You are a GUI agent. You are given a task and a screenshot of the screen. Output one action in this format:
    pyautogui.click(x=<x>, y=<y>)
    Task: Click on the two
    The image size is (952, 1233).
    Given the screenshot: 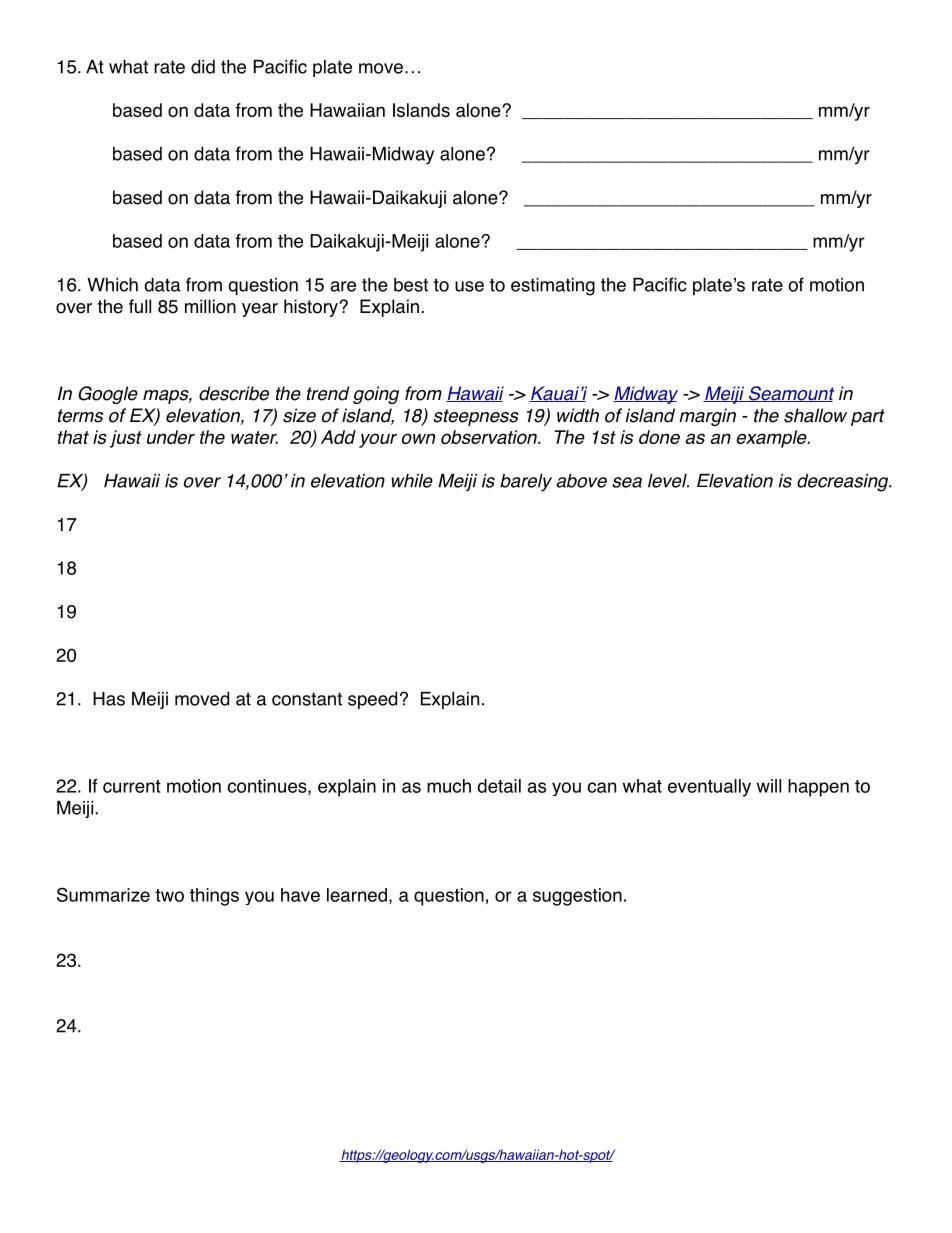 What is the action you would take?
    pyautogui.click(x=169, y=895)
